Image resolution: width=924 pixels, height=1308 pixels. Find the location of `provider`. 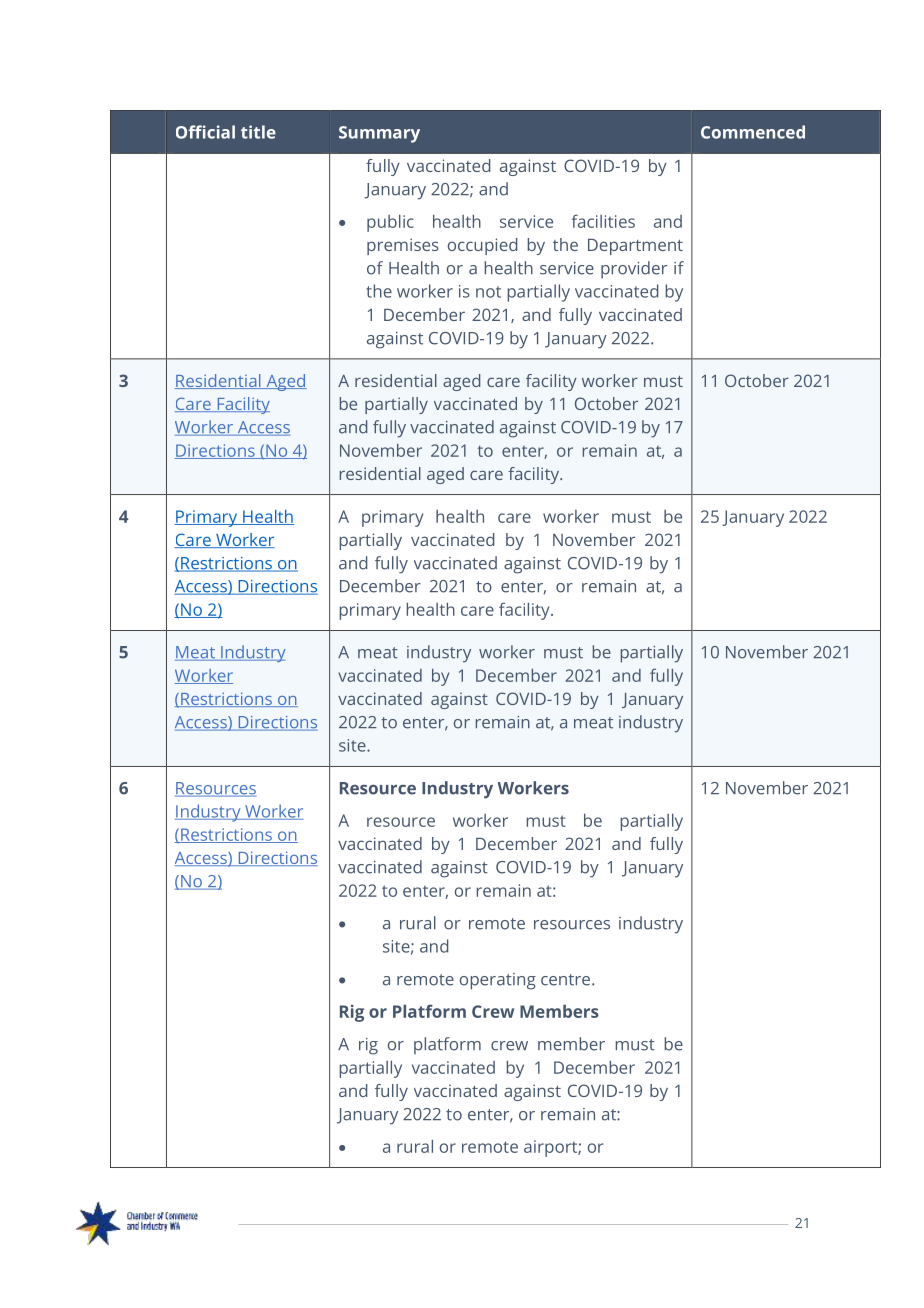

provider is located at coordinates (634, 270).
